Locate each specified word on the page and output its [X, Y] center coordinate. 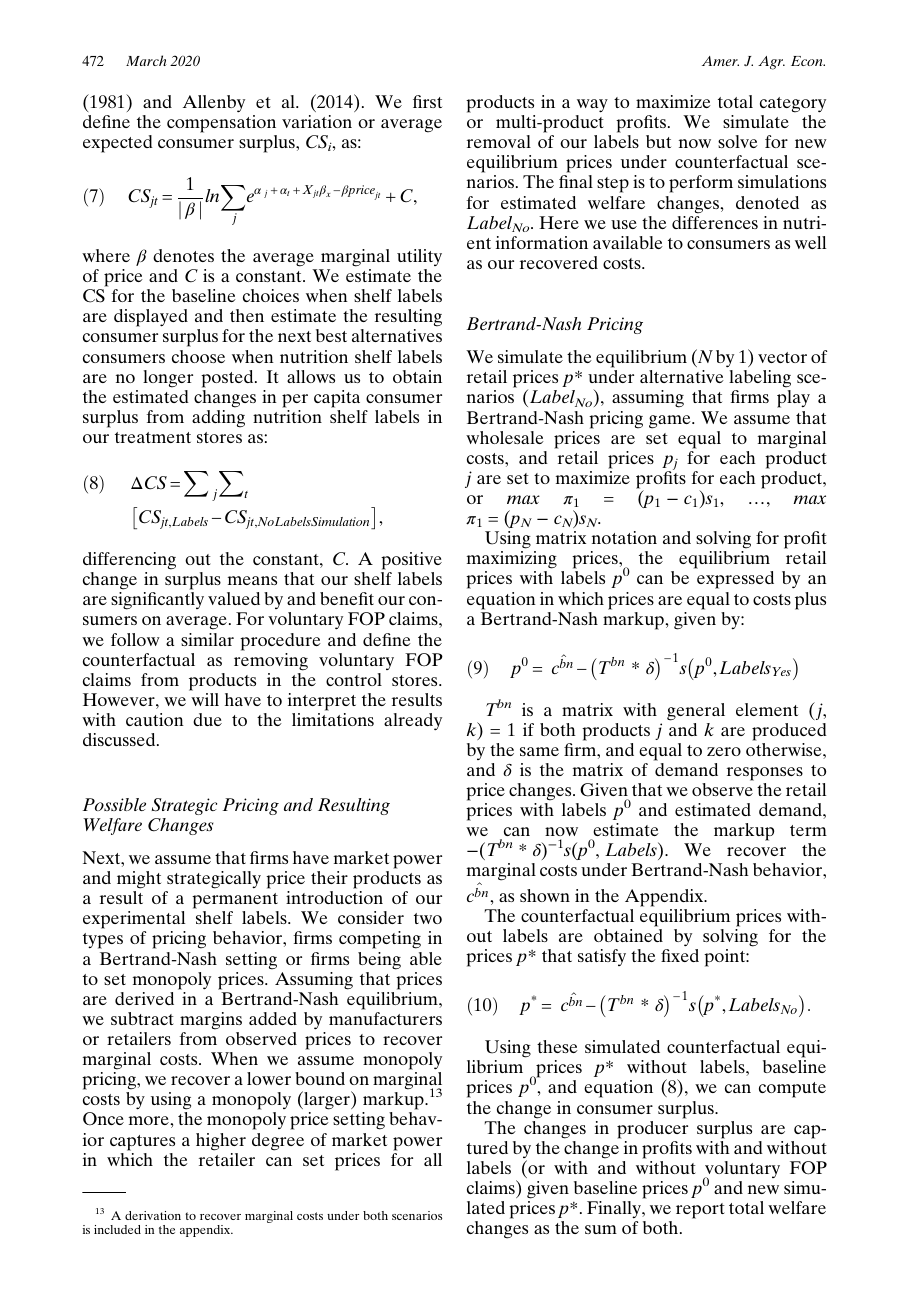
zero [724, 751]
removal [499, 141]
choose [198, 356]
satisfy [602, 957]
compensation [221, 124]
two [428, 918]
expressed [735, 580]
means [252, 580]
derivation [153, 1215]
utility [419, 257]
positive [411, 561]
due [207, 719]
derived [144, 998]
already [413, 721]
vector [782, 357]
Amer [720, 61]
